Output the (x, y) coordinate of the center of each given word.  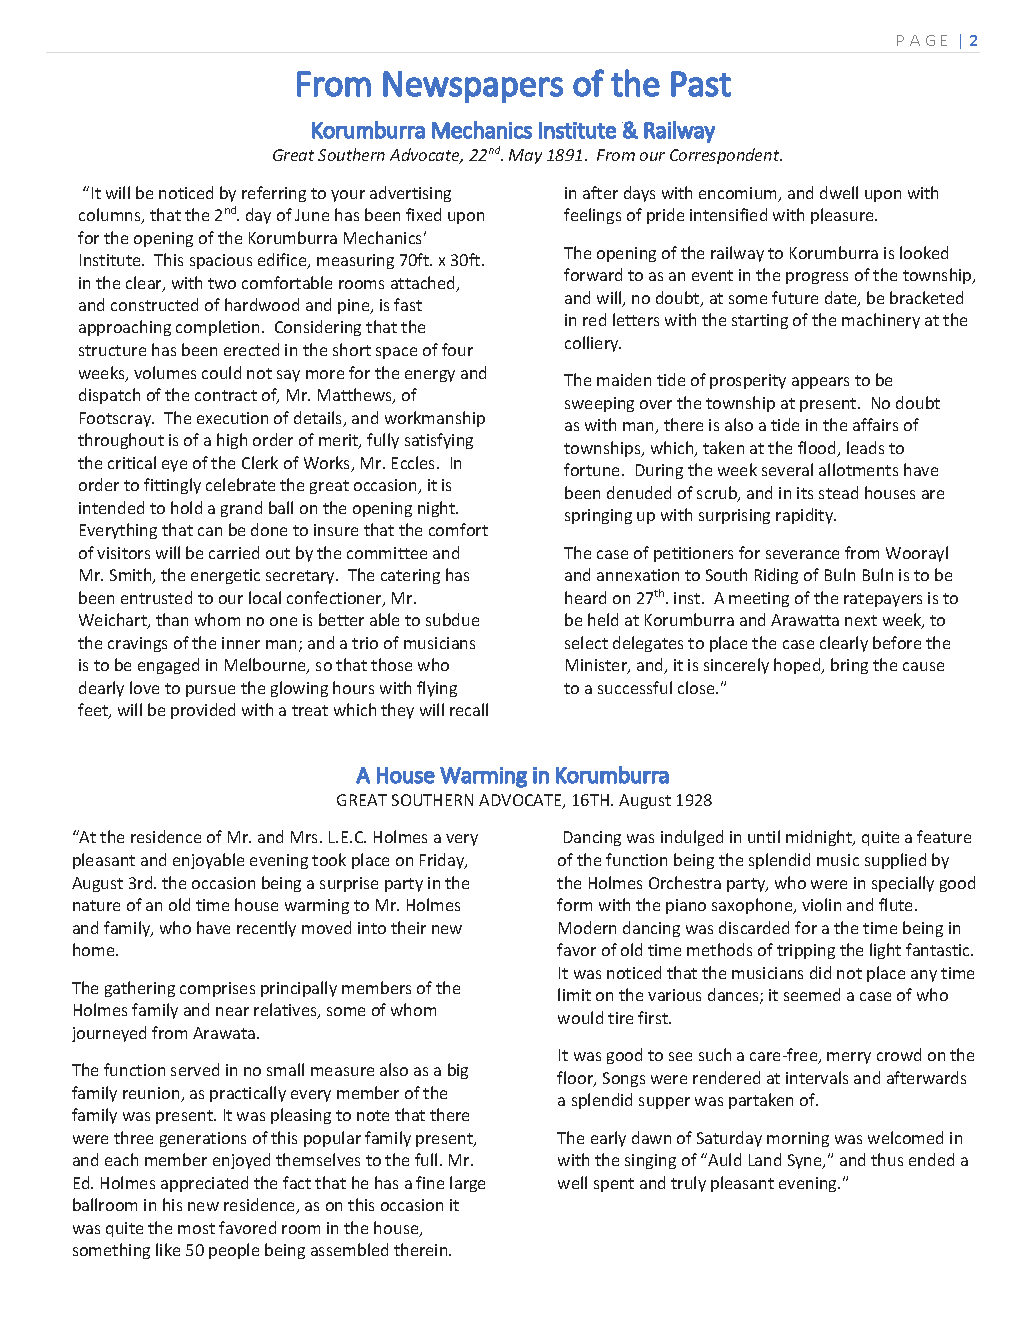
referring (274, 194)
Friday (443, 861)
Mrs (306, 837)
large (467, 1184)
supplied (895, 861)
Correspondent (726, 156)
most (196, 1228)
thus (887, 1159)
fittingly (172, 486)
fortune (593, 469)
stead (838, 492)
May (525, 156)
